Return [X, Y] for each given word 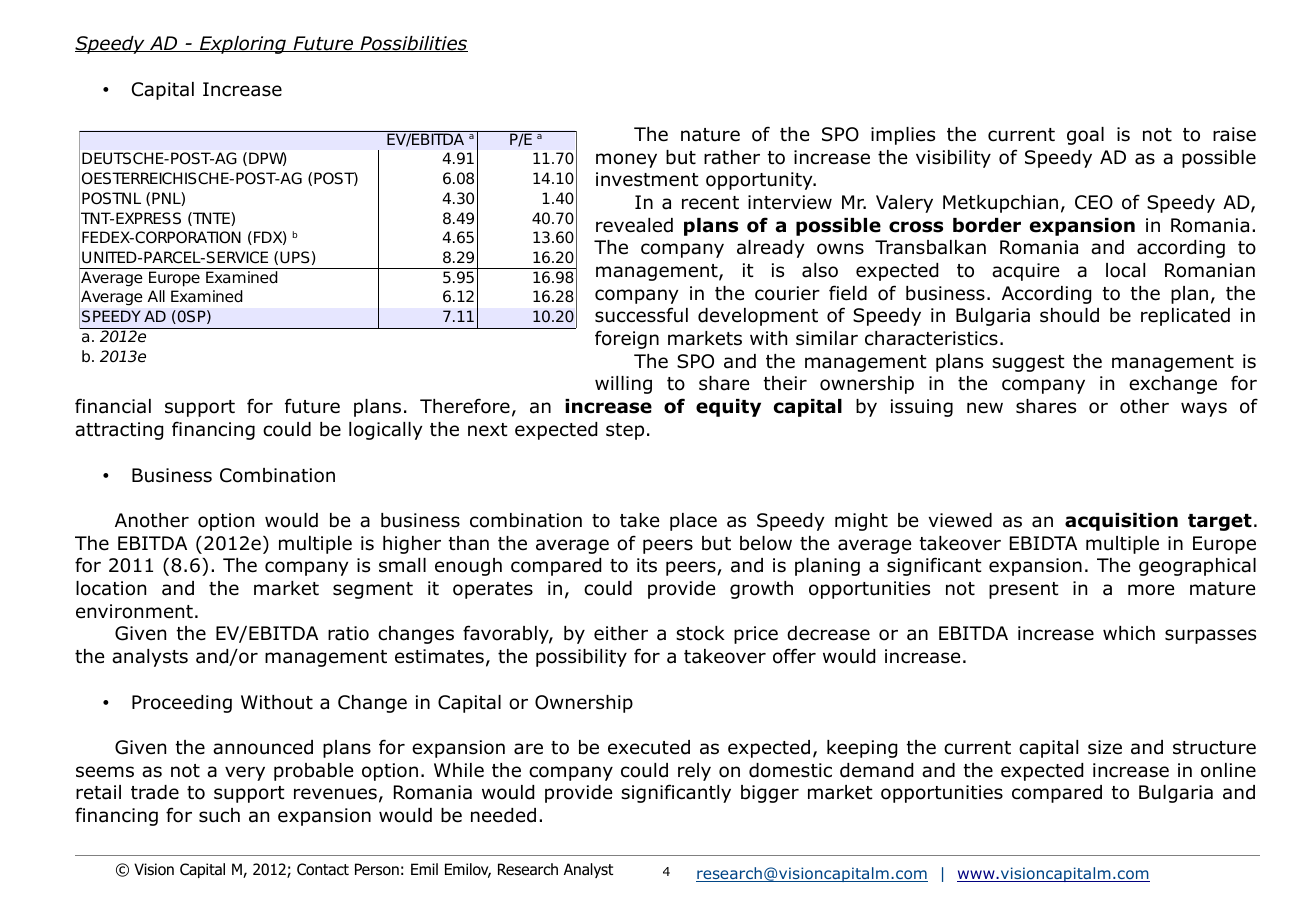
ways [1204, 409]
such [219, 815]
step [625, 431]
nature [710, 135]
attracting [119, 431]
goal [1085, 136]
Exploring [243, 45]
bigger [770, 794]
